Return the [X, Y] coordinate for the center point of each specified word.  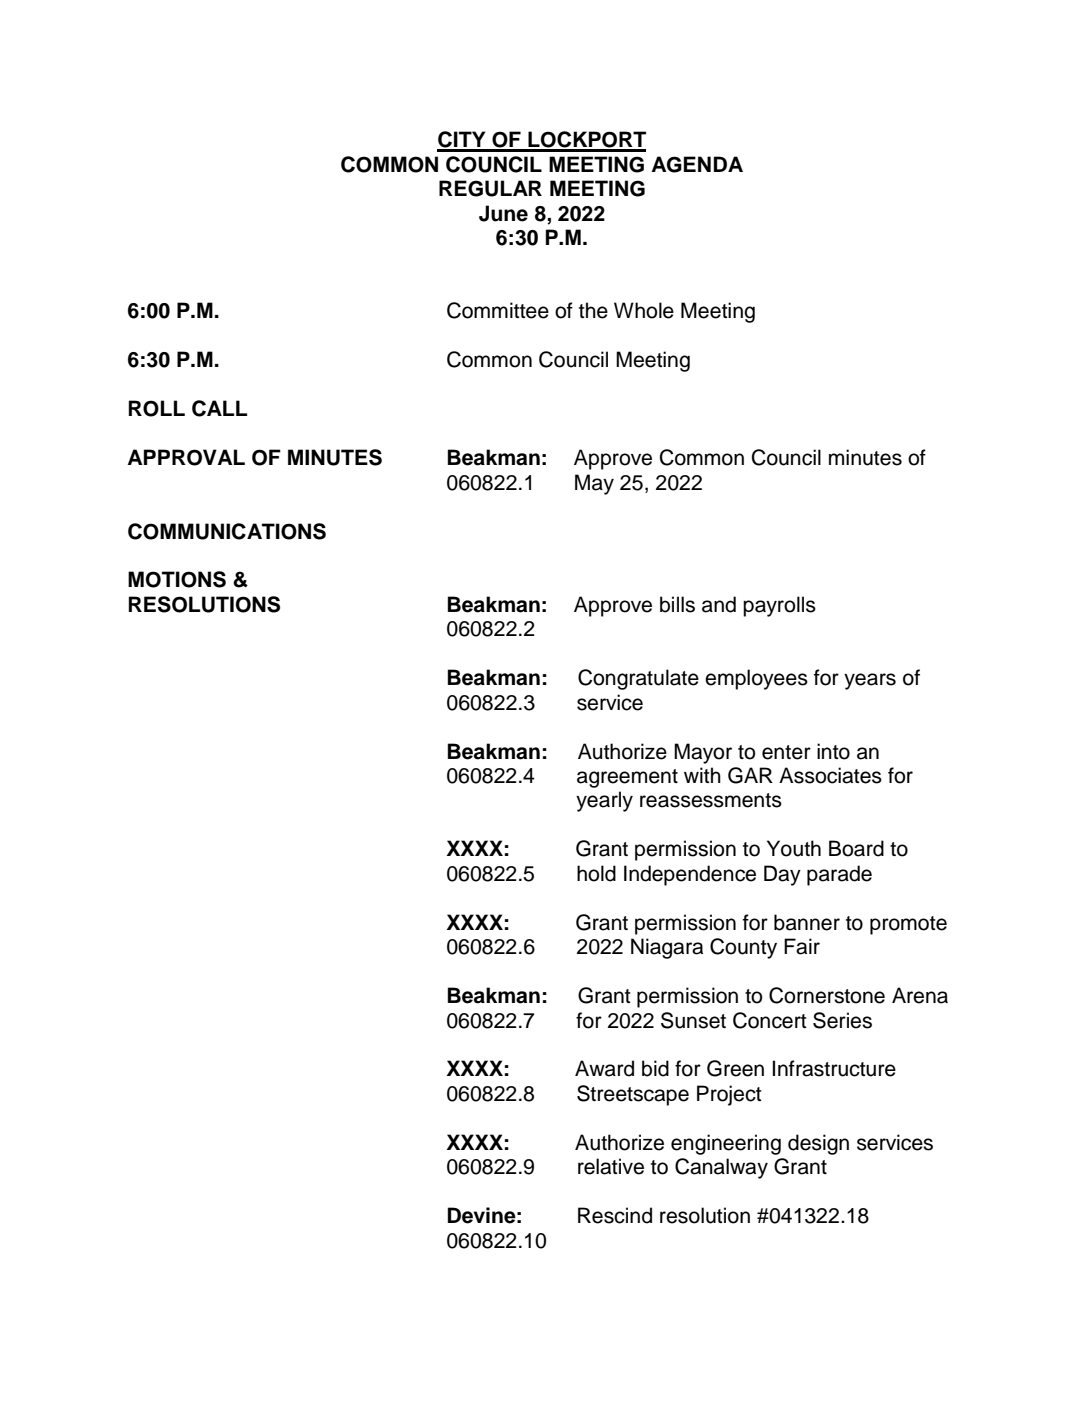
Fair [802, 946]
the [593, 310]
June [503, 213]
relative [611, 1166]
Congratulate [638, 679]
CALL [219, 408]
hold [596, 873]
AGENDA [697, 164]
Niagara [667, 948]
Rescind [615, 1215]
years [870, 681]
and [719, 604]
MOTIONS [177, 579]
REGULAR [490, 188]
